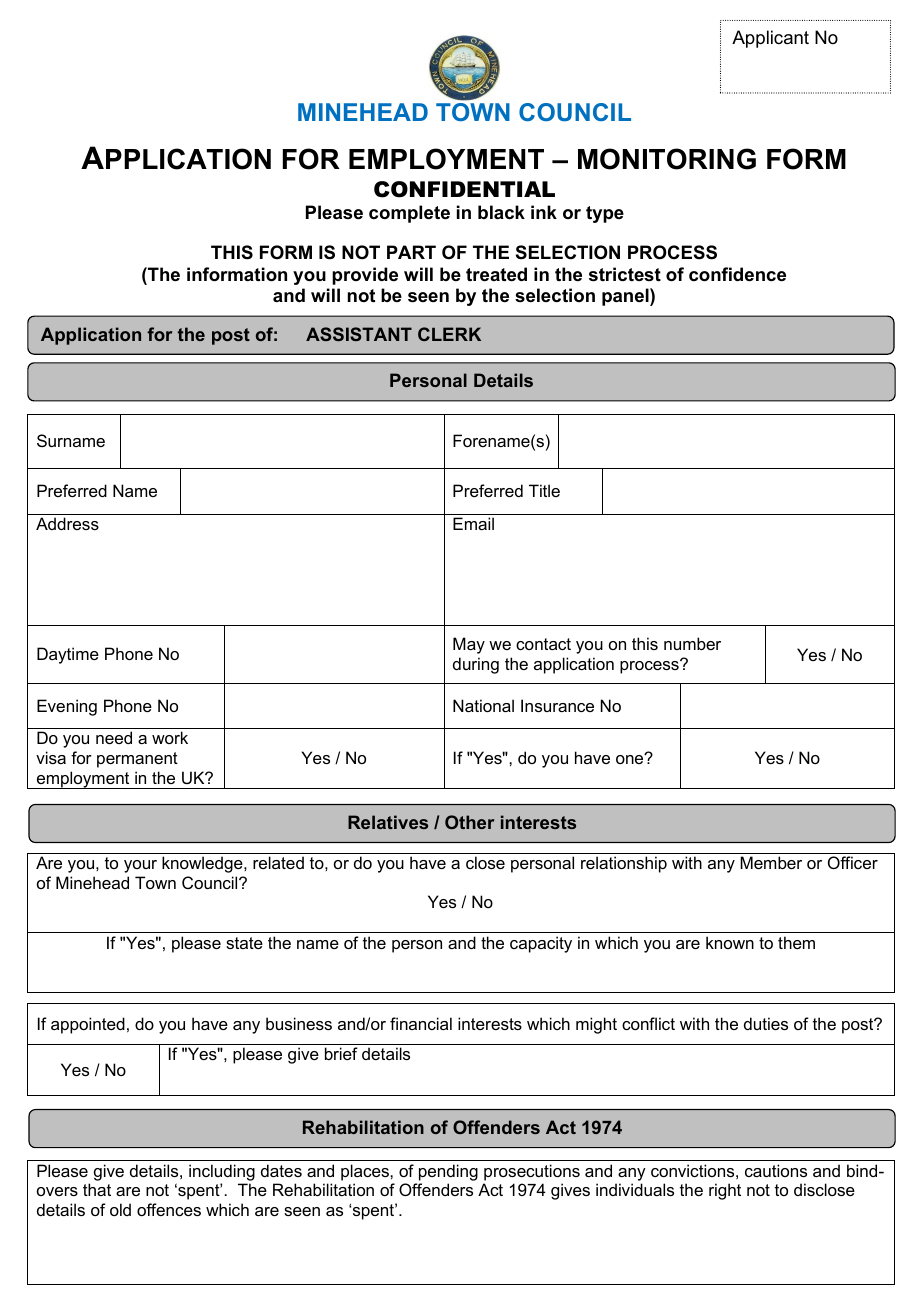 The width and height of the screenshot is (924, 1308). I want to click on complete, so click(409, 214).
